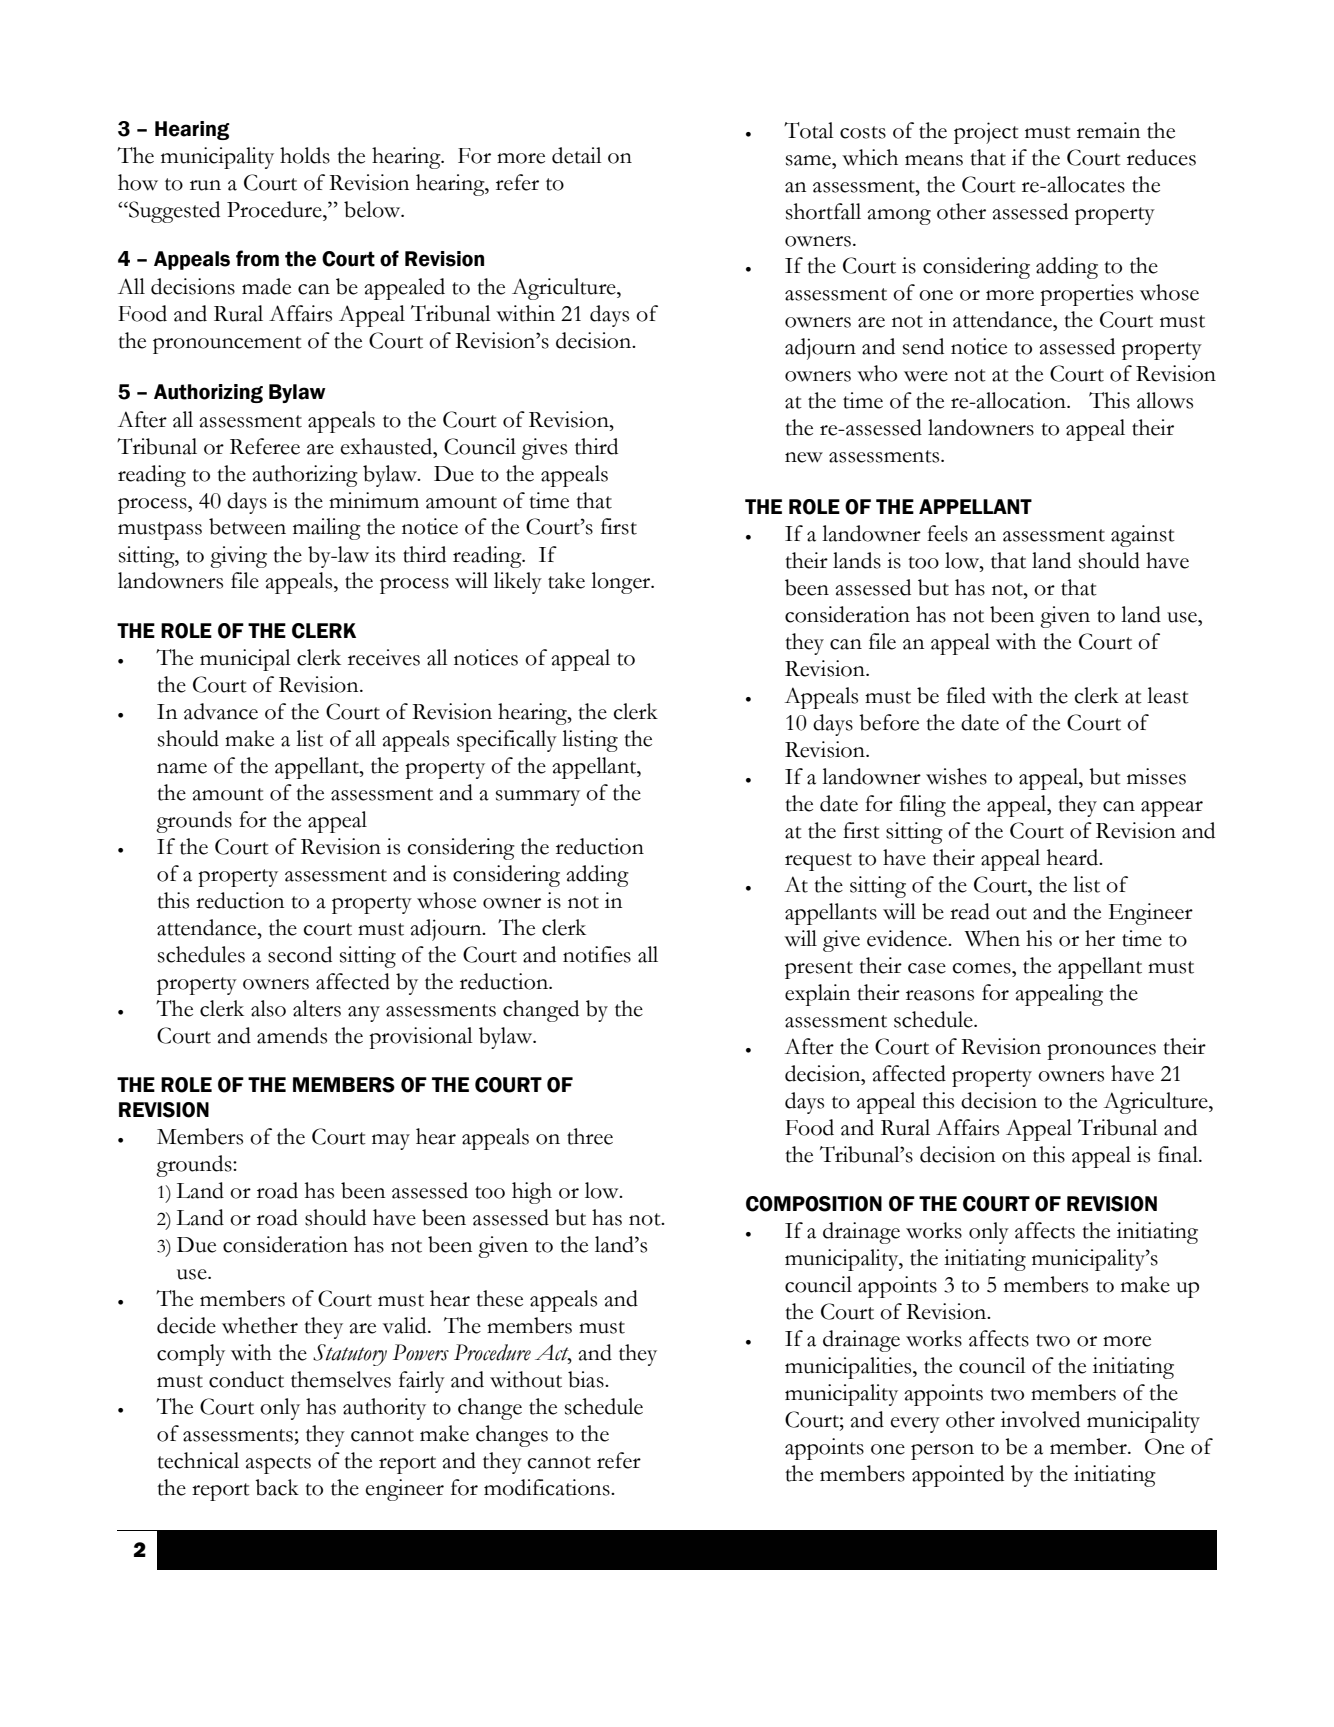 The image size is (1334, 1727). I want to click on pronounces, so click(1101, 1052).
